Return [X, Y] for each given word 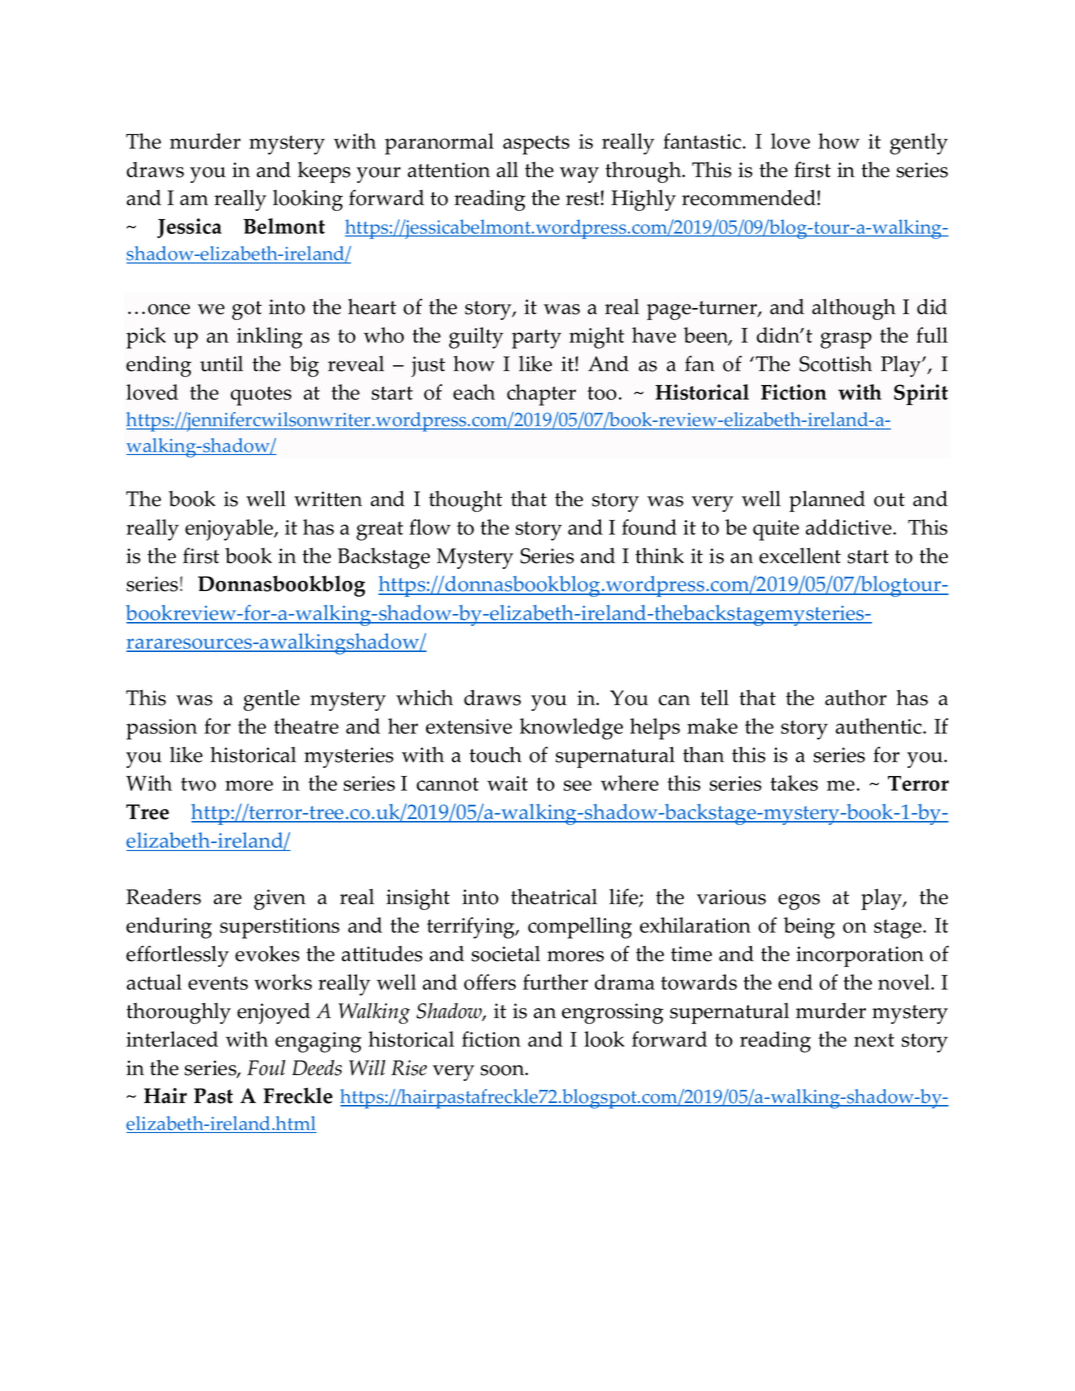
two [198, 784]
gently [919, 144]
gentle [271, 700]
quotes [261, 396]
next [874, 1040]
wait [507, 783]
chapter [541, 395]
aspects [536, 145]
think [659, 556]
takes [794, 783]
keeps [324, 172]
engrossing [612, 1013]
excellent [800, 556]
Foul [266, 1068]
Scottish [835, 364]
